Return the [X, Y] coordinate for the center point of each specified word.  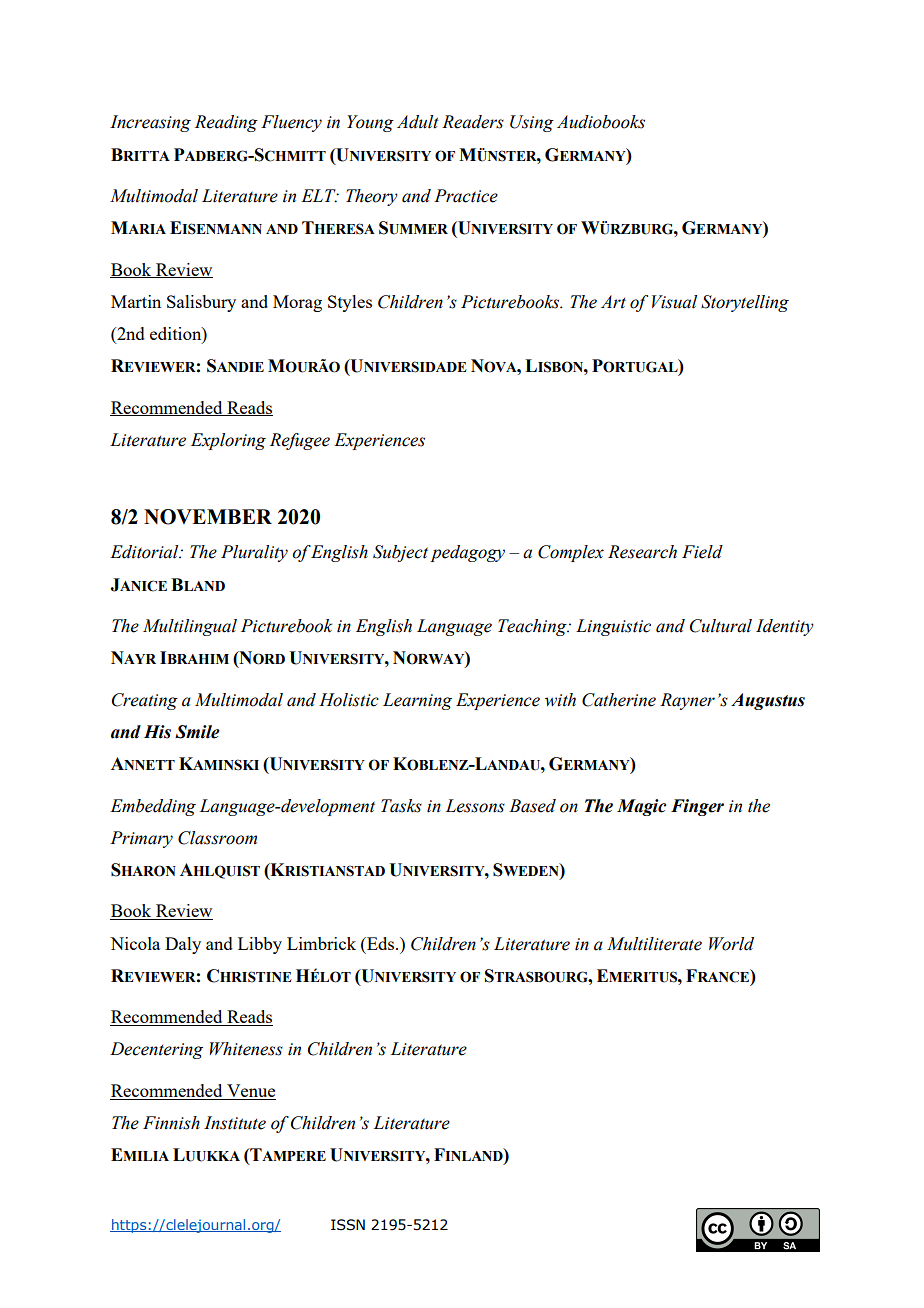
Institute [235, 1123]
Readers [473, 122]
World [731, 944]
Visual [674, 302]
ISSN [348, 1225]
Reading [226, 123]
